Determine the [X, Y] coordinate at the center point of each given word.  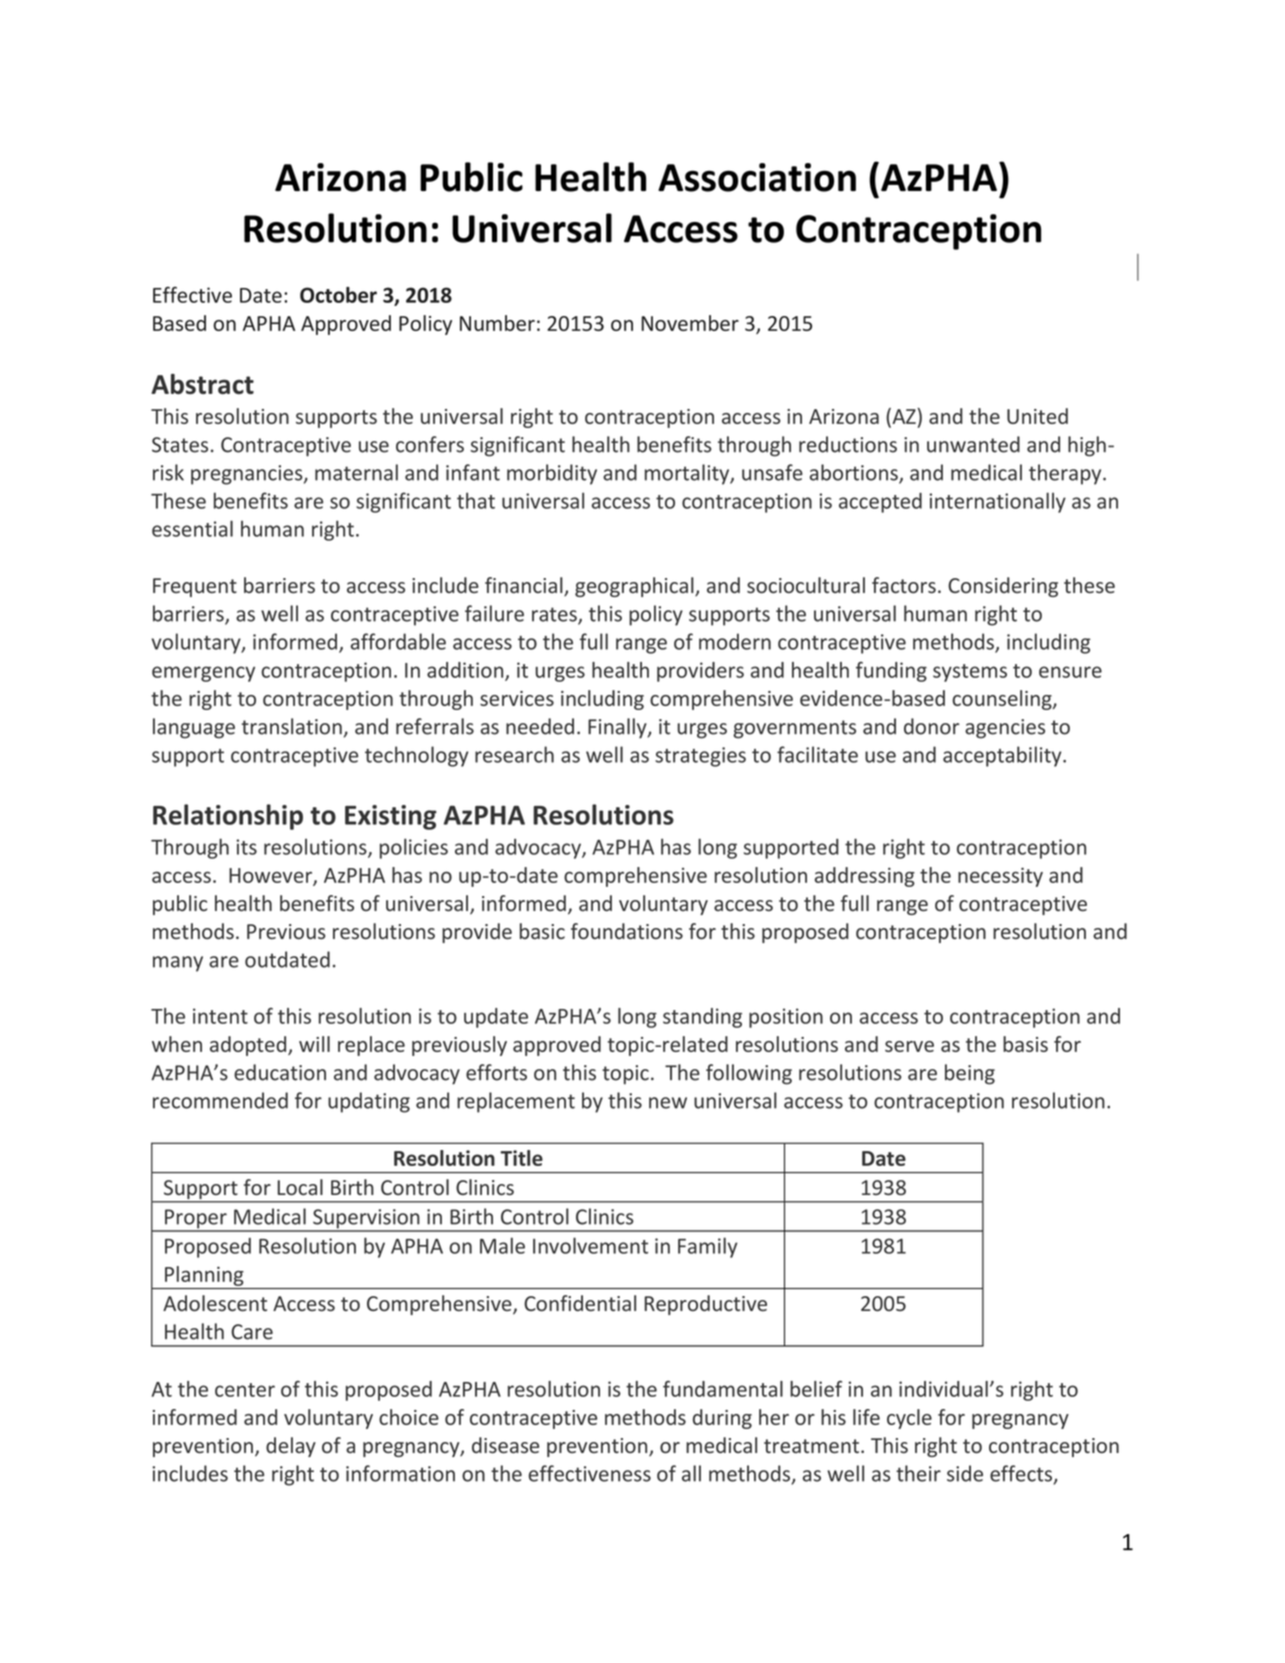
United [1037, 416]
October [338, 295]
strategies [700, 757]
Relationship [228, 817]
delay [291, 1447]
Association [757, 177]
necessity [1000, 877]
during [722, 1419]
